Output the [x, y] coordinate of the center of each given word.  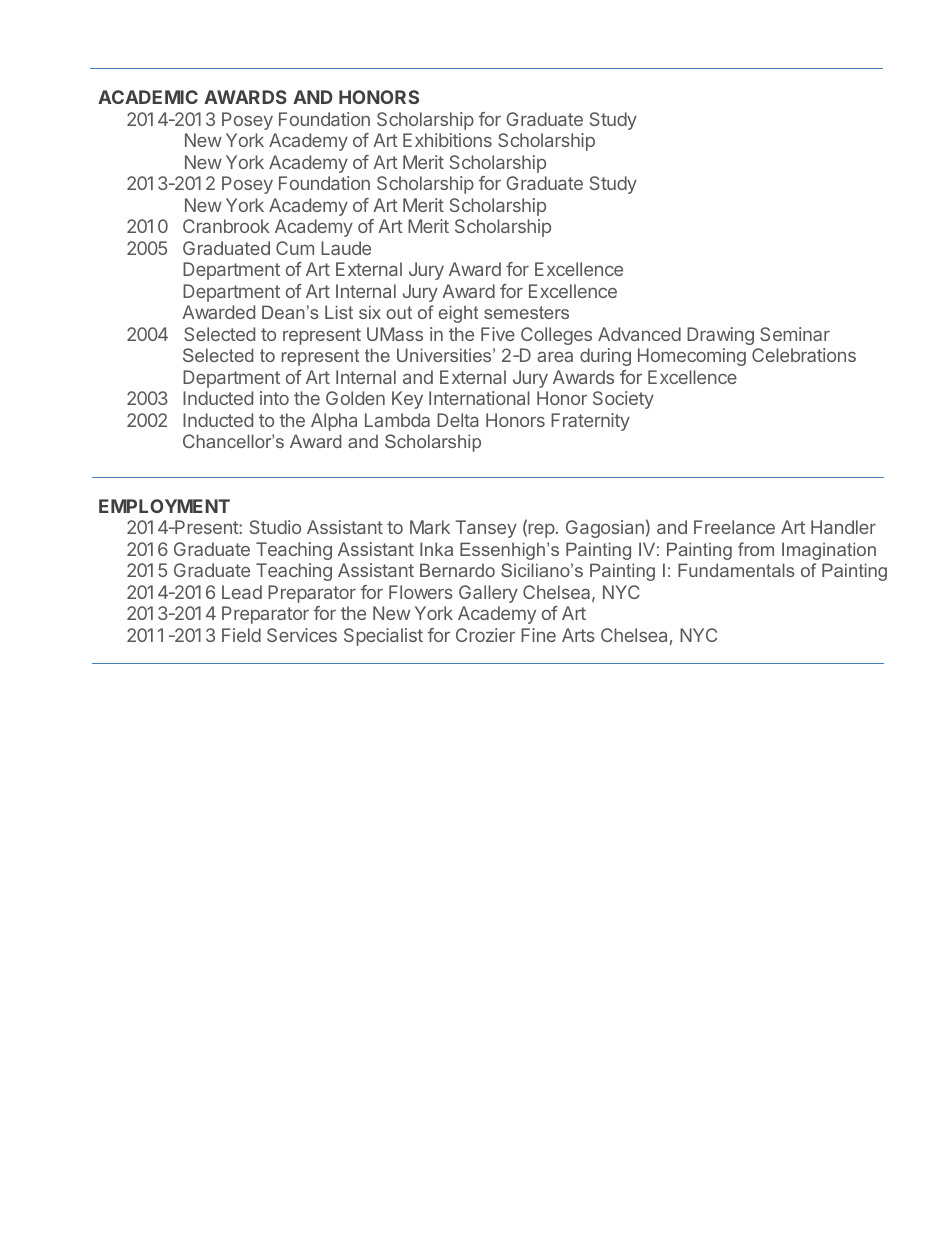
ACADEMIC [148, 97]
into [274, 398]
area [555, 357]
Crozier [485, 635]
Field [241, 635]
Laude [346, 248]
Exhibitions [447, 140]
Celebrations [804, 355]
